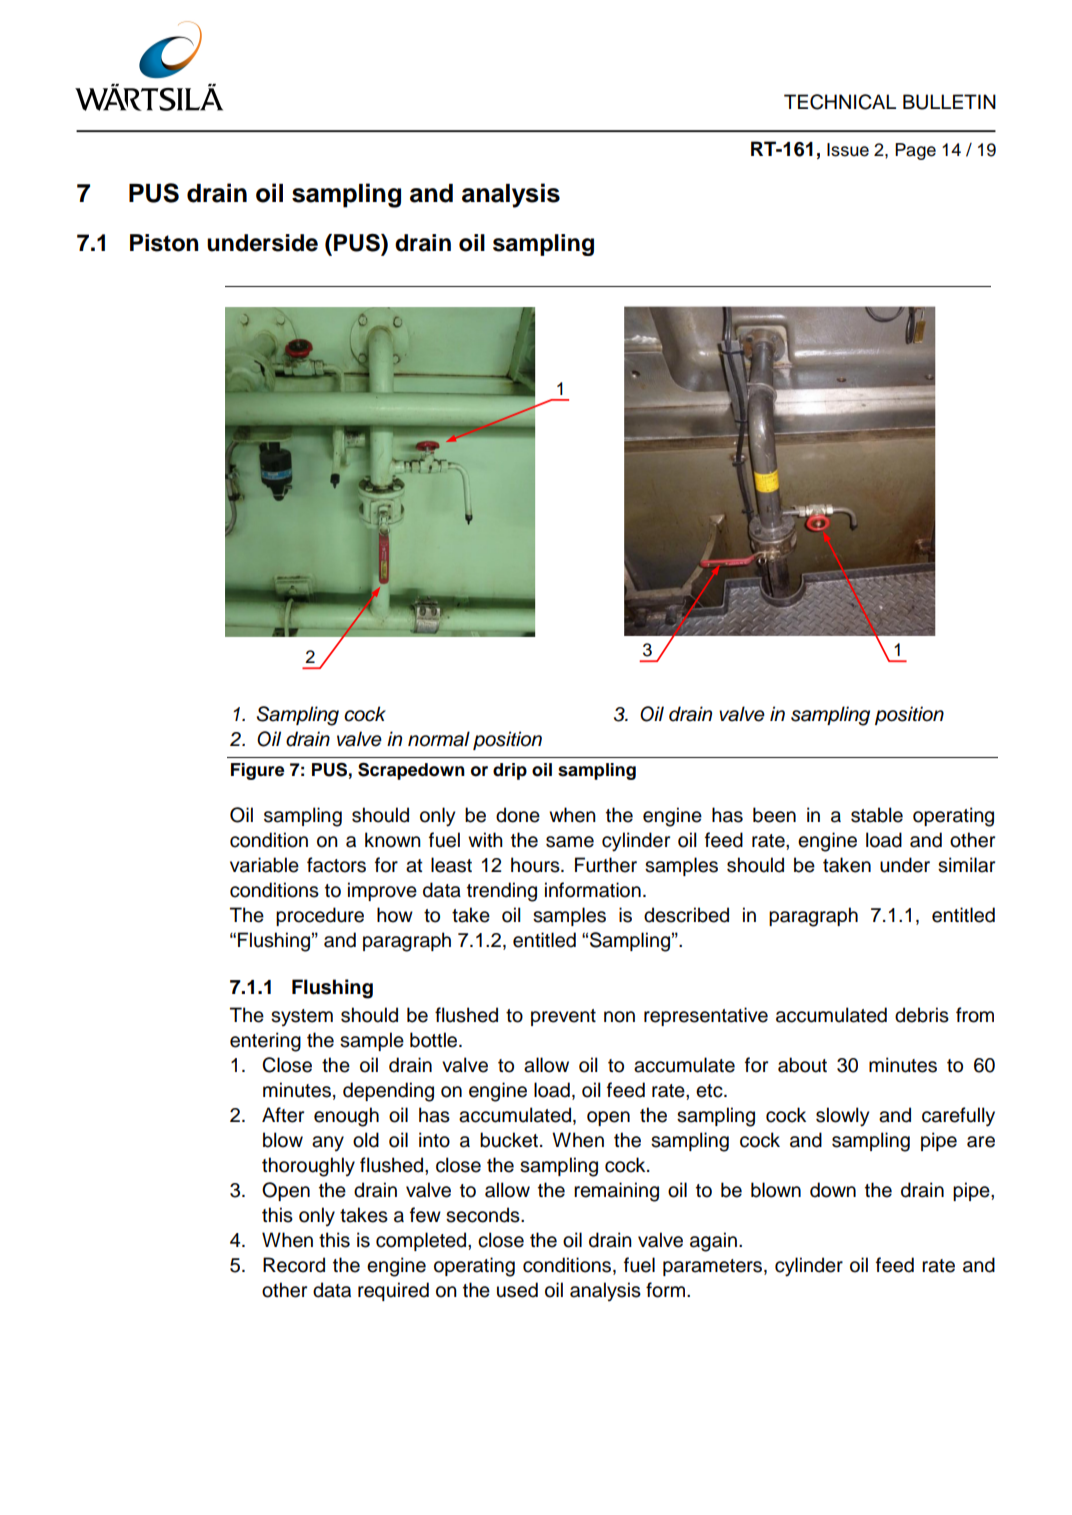 The width and height of the document is (1072, 1515). Describe the element at coordinates (164, 243) in the document. I see `Piston` at that location.
